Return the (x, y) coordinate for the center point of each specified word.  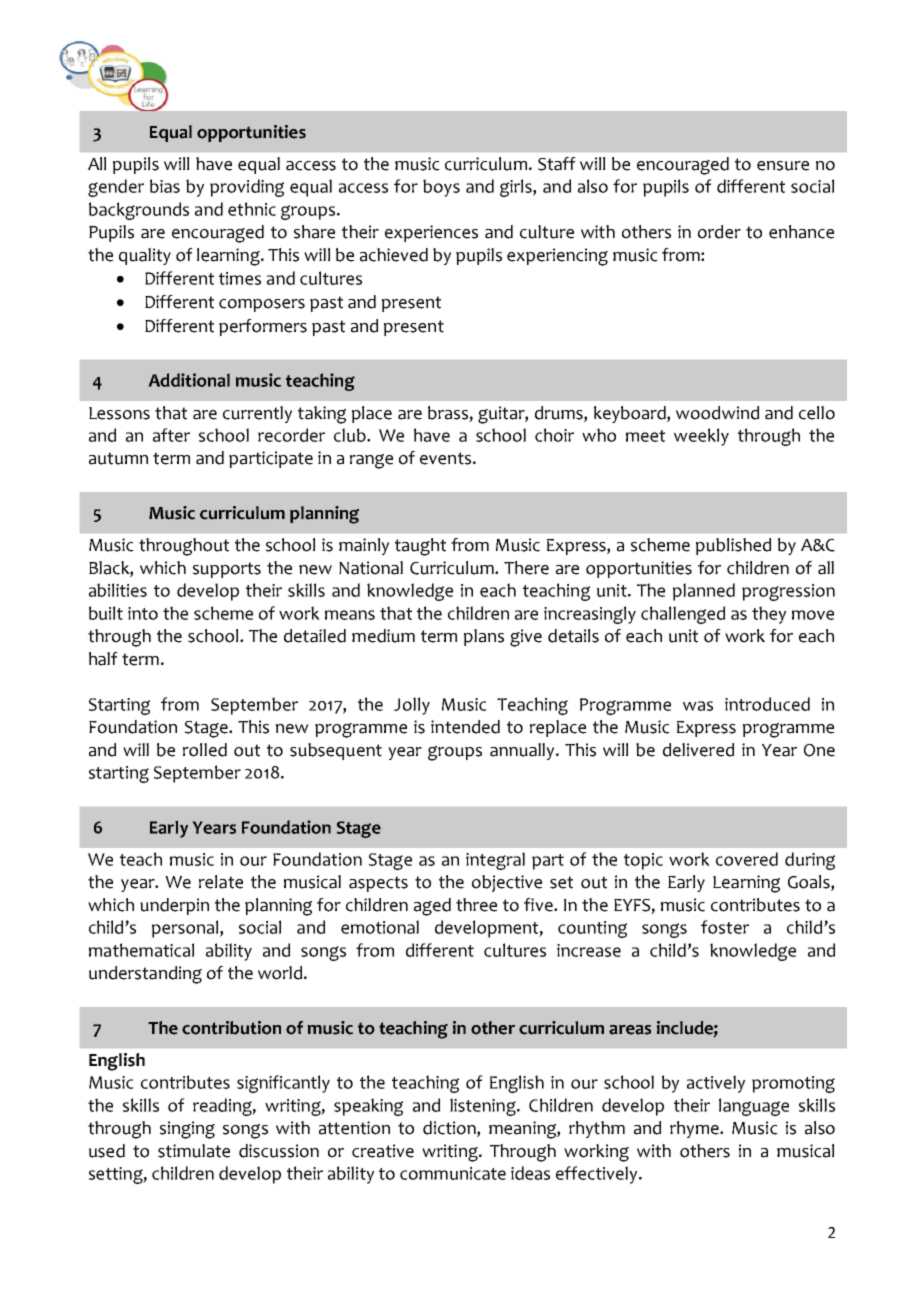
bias (165, 186)
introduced (767, 704)
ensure (783, 166)
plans (484, 637)
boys (441, 188)
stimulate (194, 1151)
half (103, 659)
